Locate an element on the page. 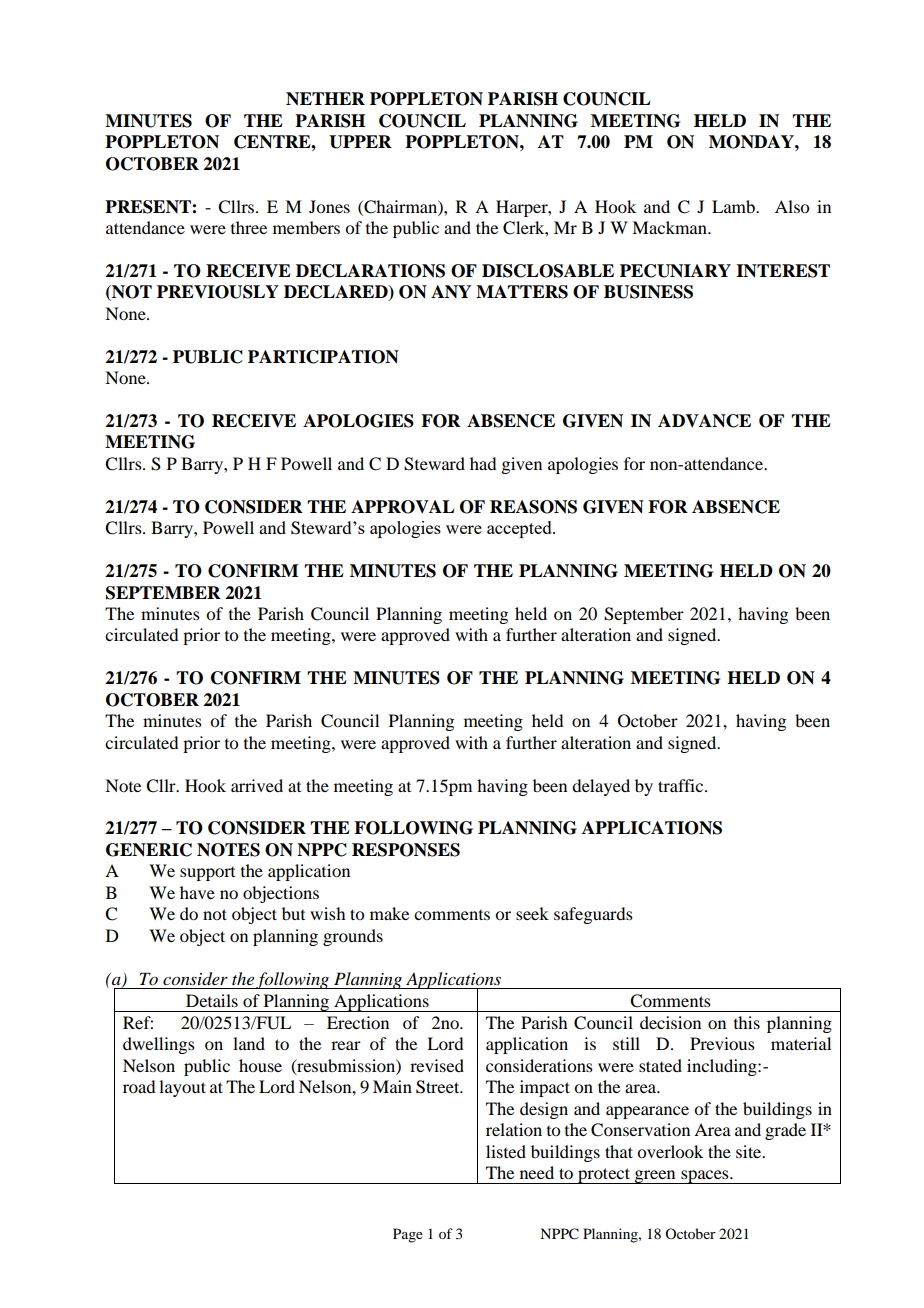 This document has height=1308, width=924. accepted is located at coordinates (520, 529).
